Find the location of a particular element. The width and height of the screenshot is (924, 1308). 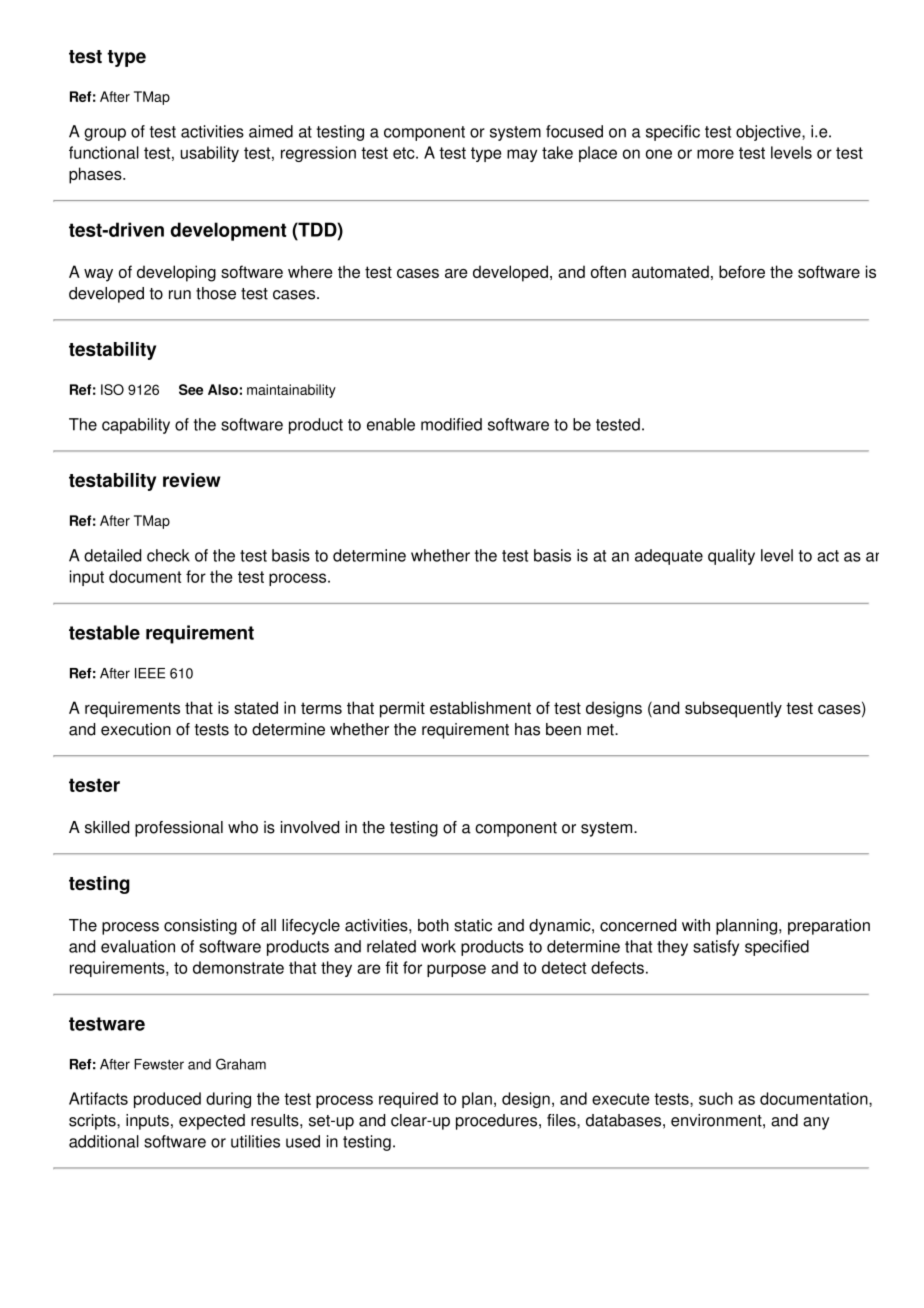

usability is located at coordinates (210, 154).
